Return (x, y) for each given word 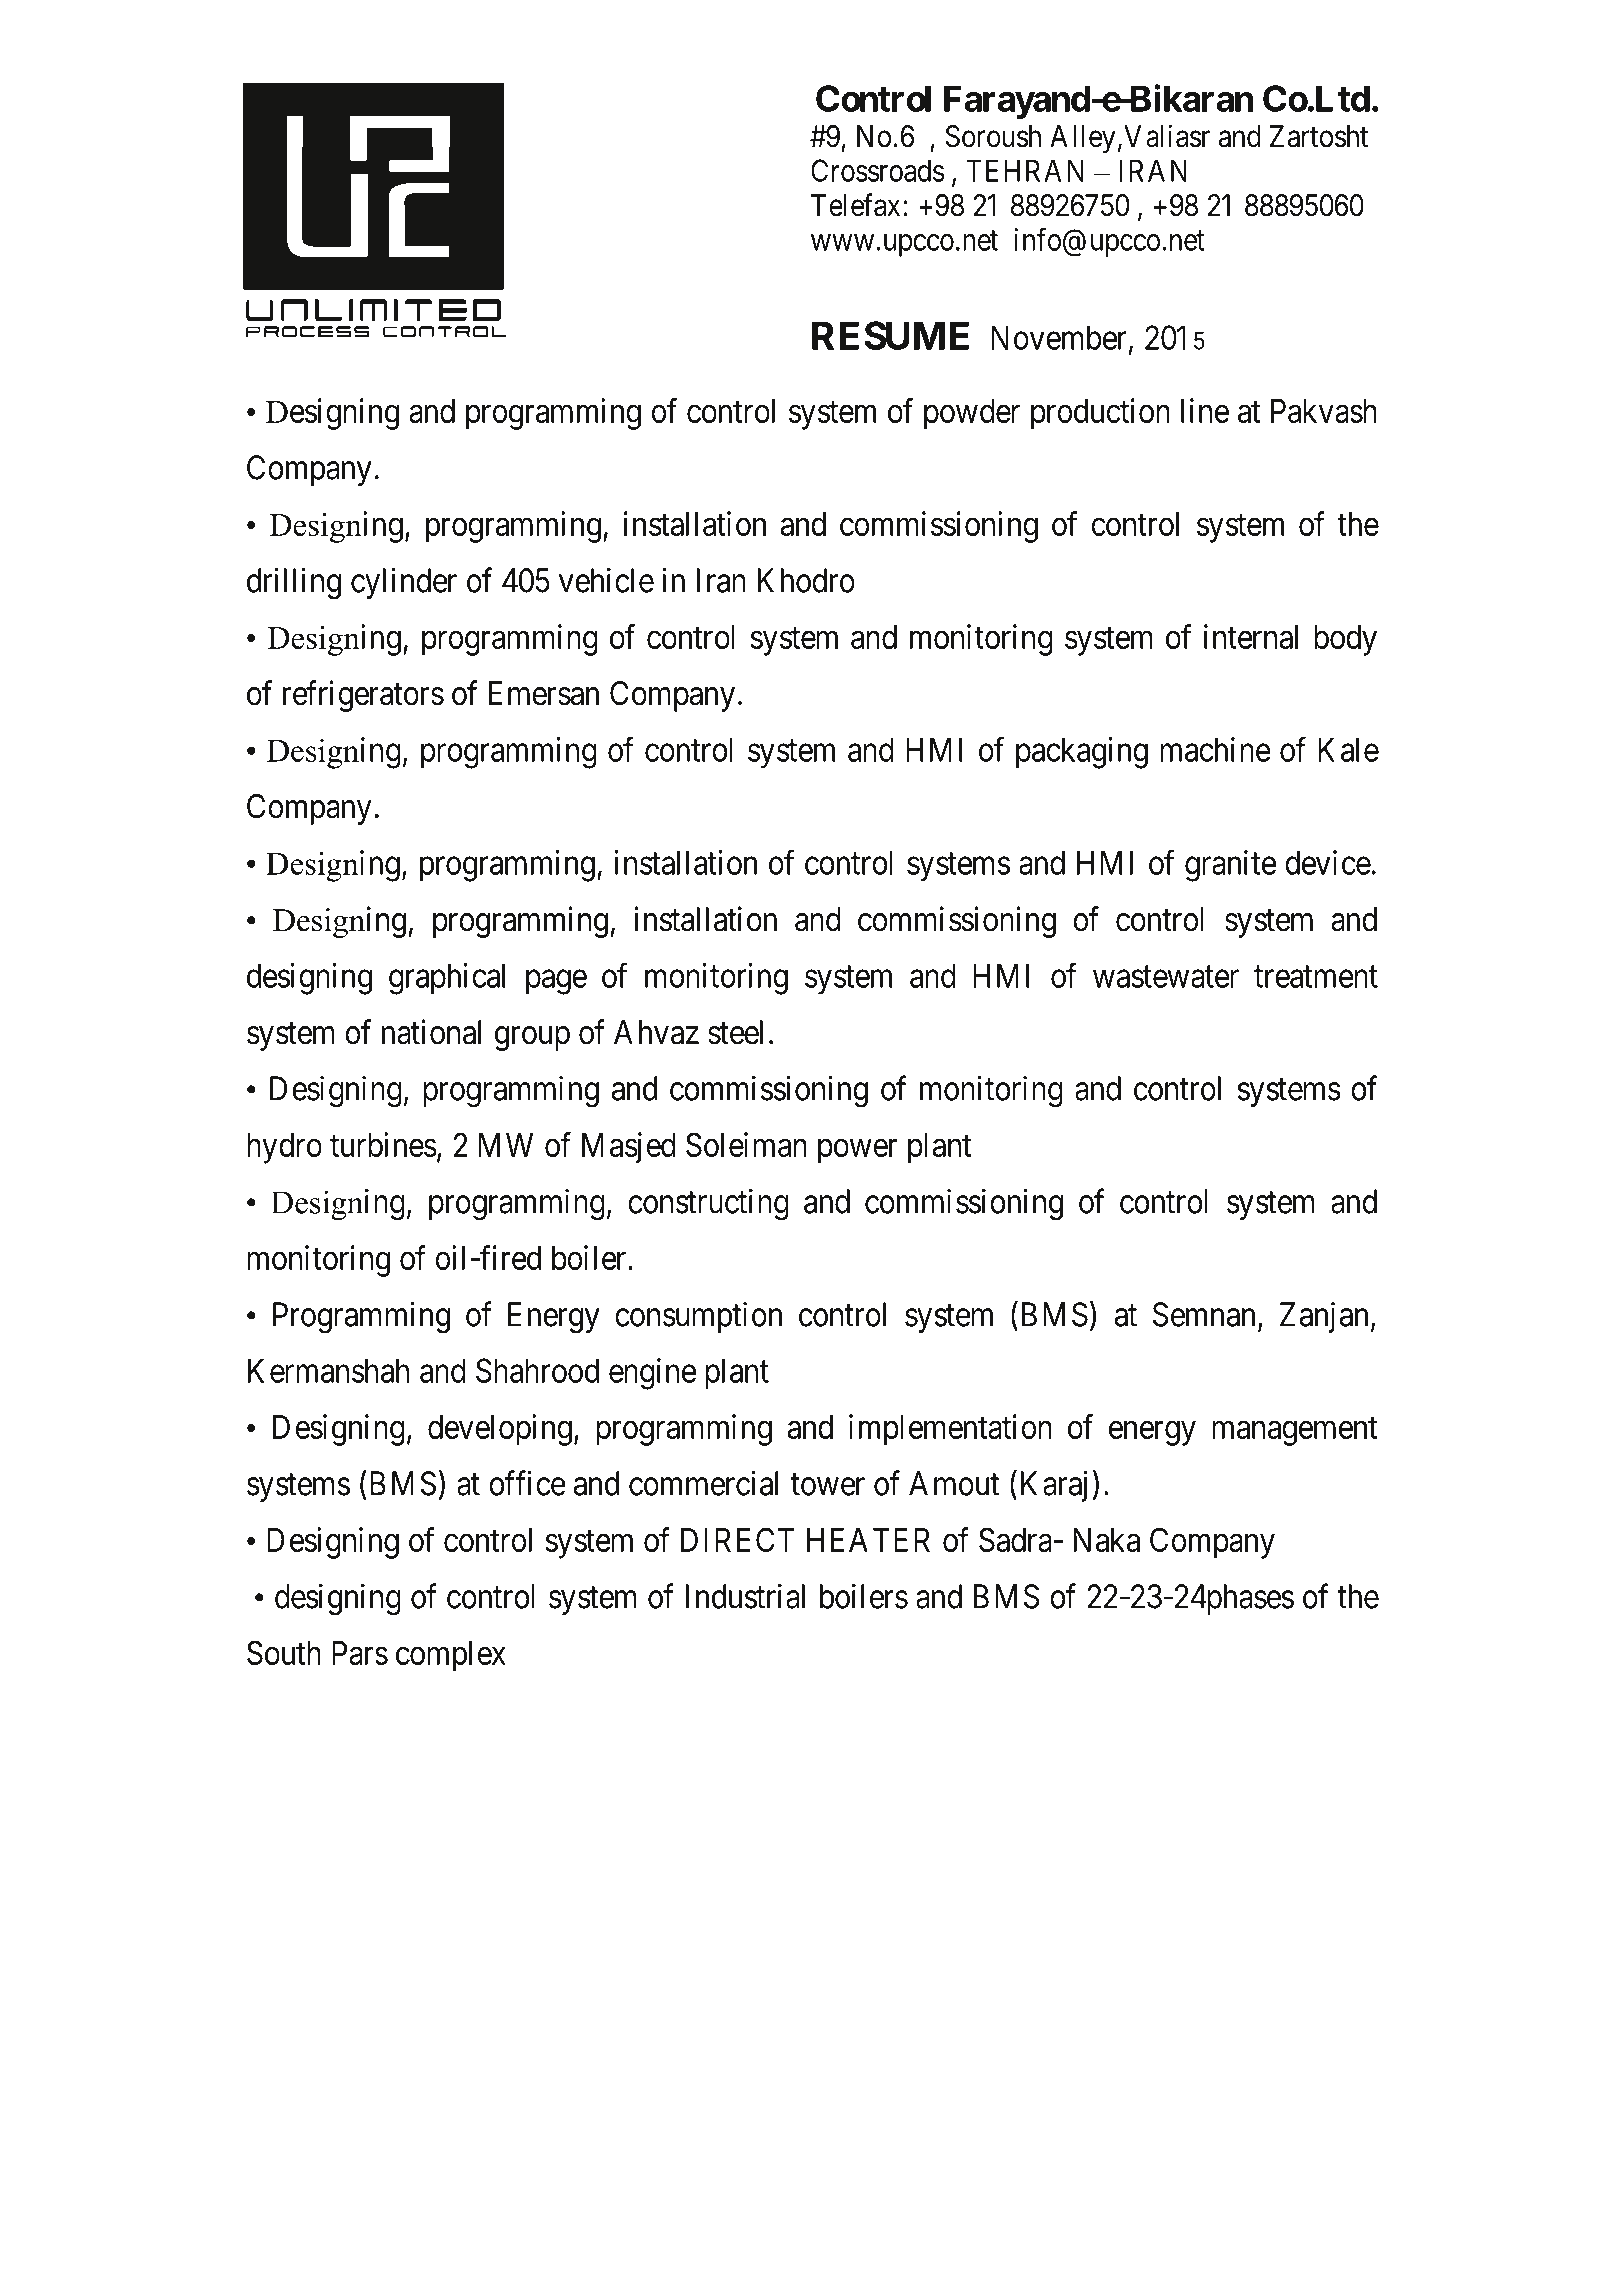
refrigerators (363, 696)
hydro (284, 1148)
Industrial (745, 1596)
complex (451, 1656)
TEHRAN (1025, 170)
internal (1251, 636)
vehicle (606, 580)
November (1059, 337)
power (858, 1151)
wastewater (1166, 977)
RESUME (890, 335)
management (1294, 1431)
